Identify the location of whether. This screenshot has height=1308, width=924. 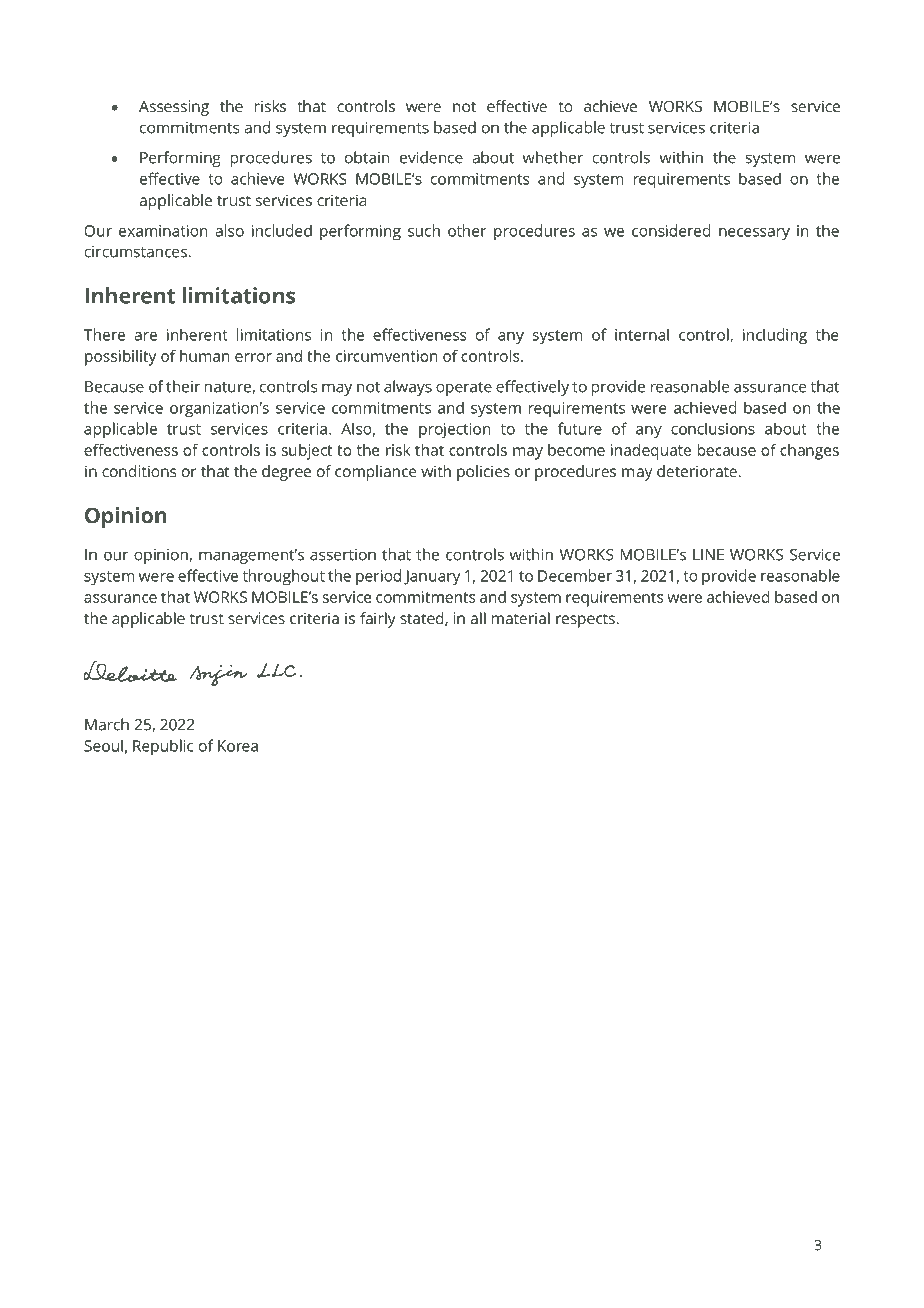
(553, 157).
